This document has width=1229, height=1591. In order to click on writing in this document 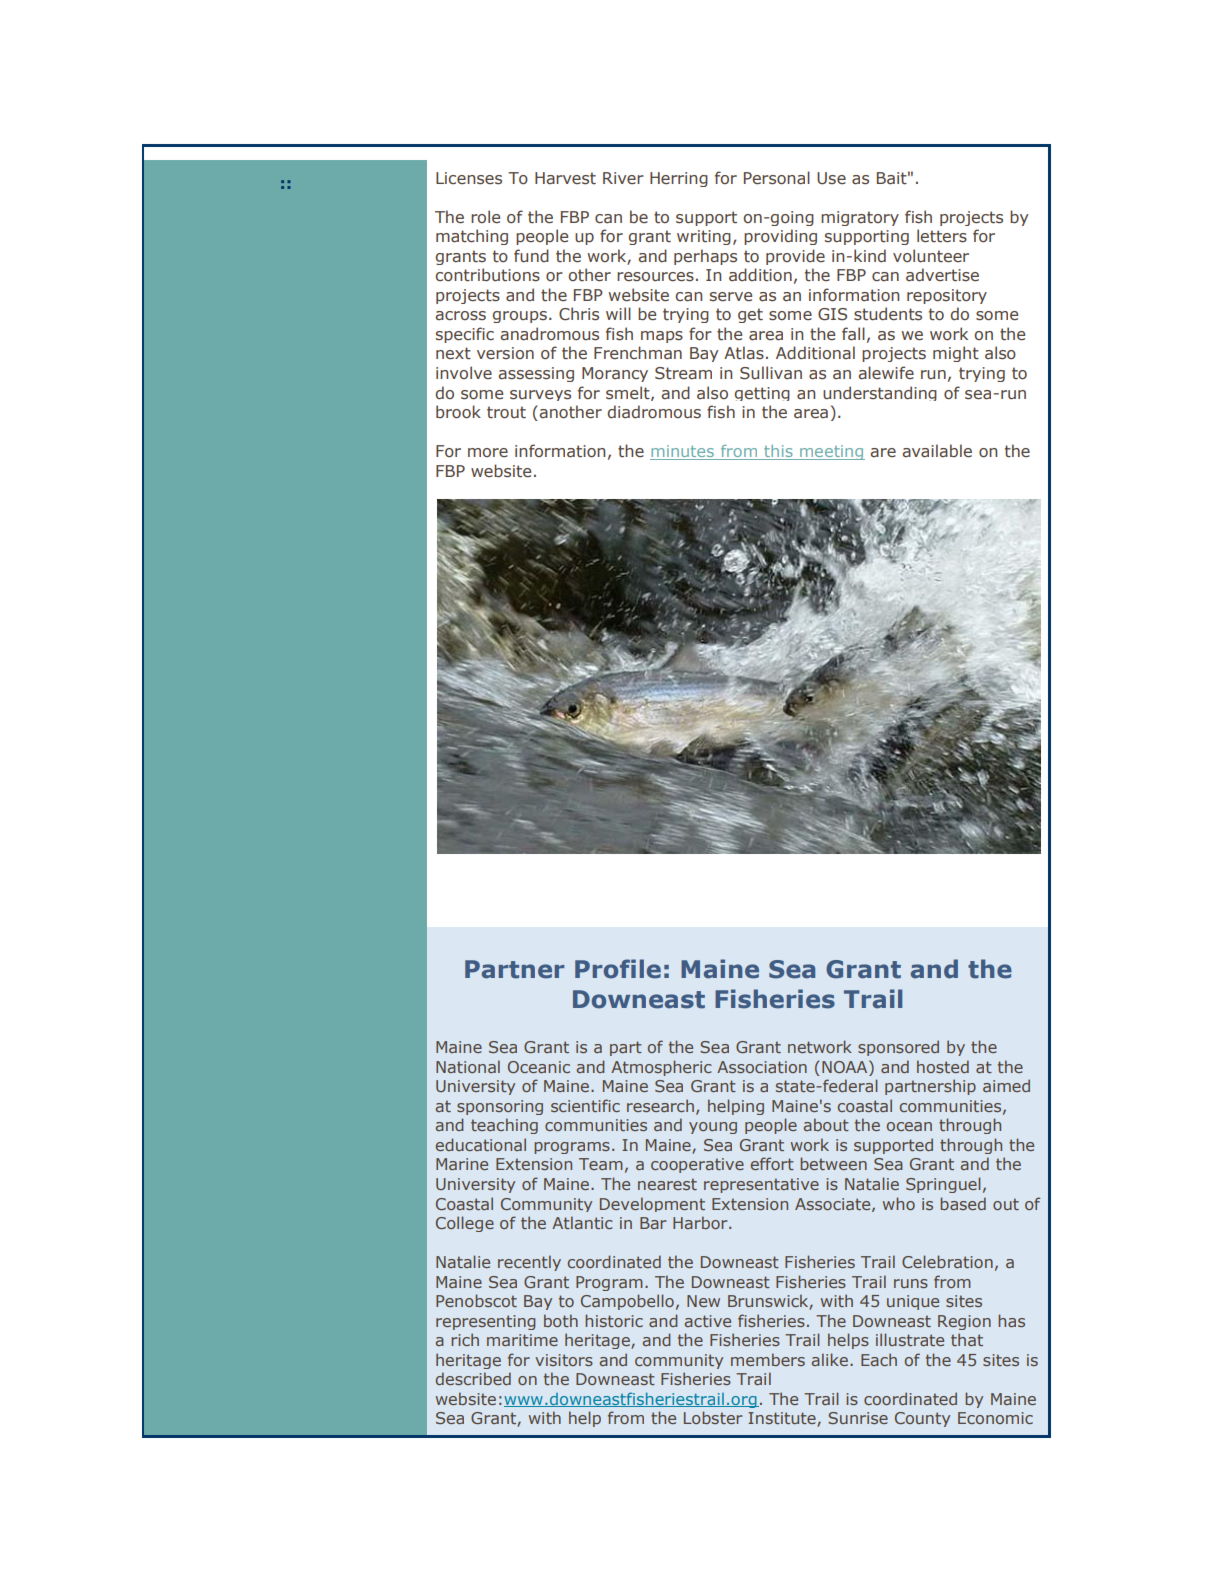, I will do `click(704, 237)`.
